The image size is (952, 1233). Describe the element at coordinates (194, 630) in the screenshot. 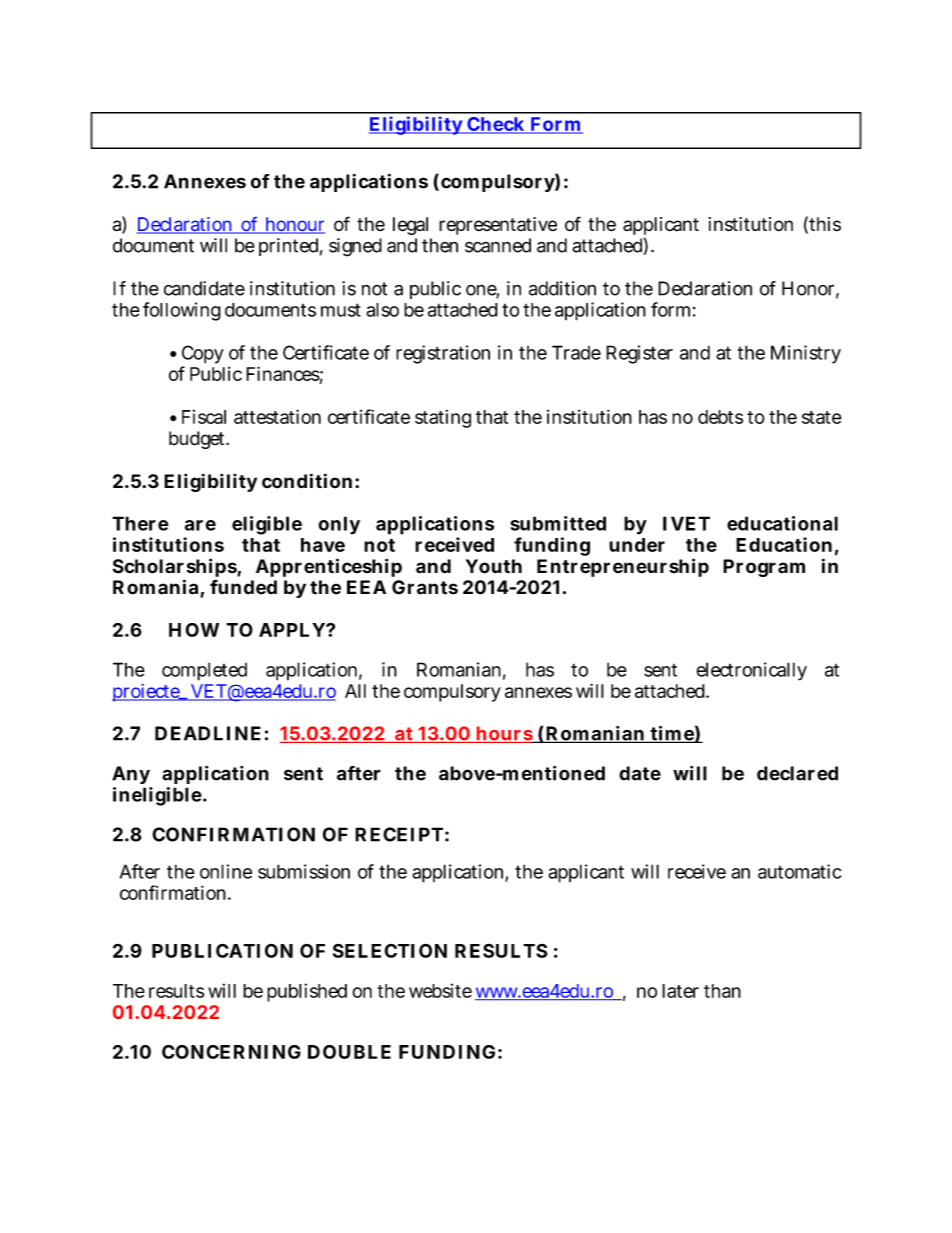

I see `HOW` at that location.
